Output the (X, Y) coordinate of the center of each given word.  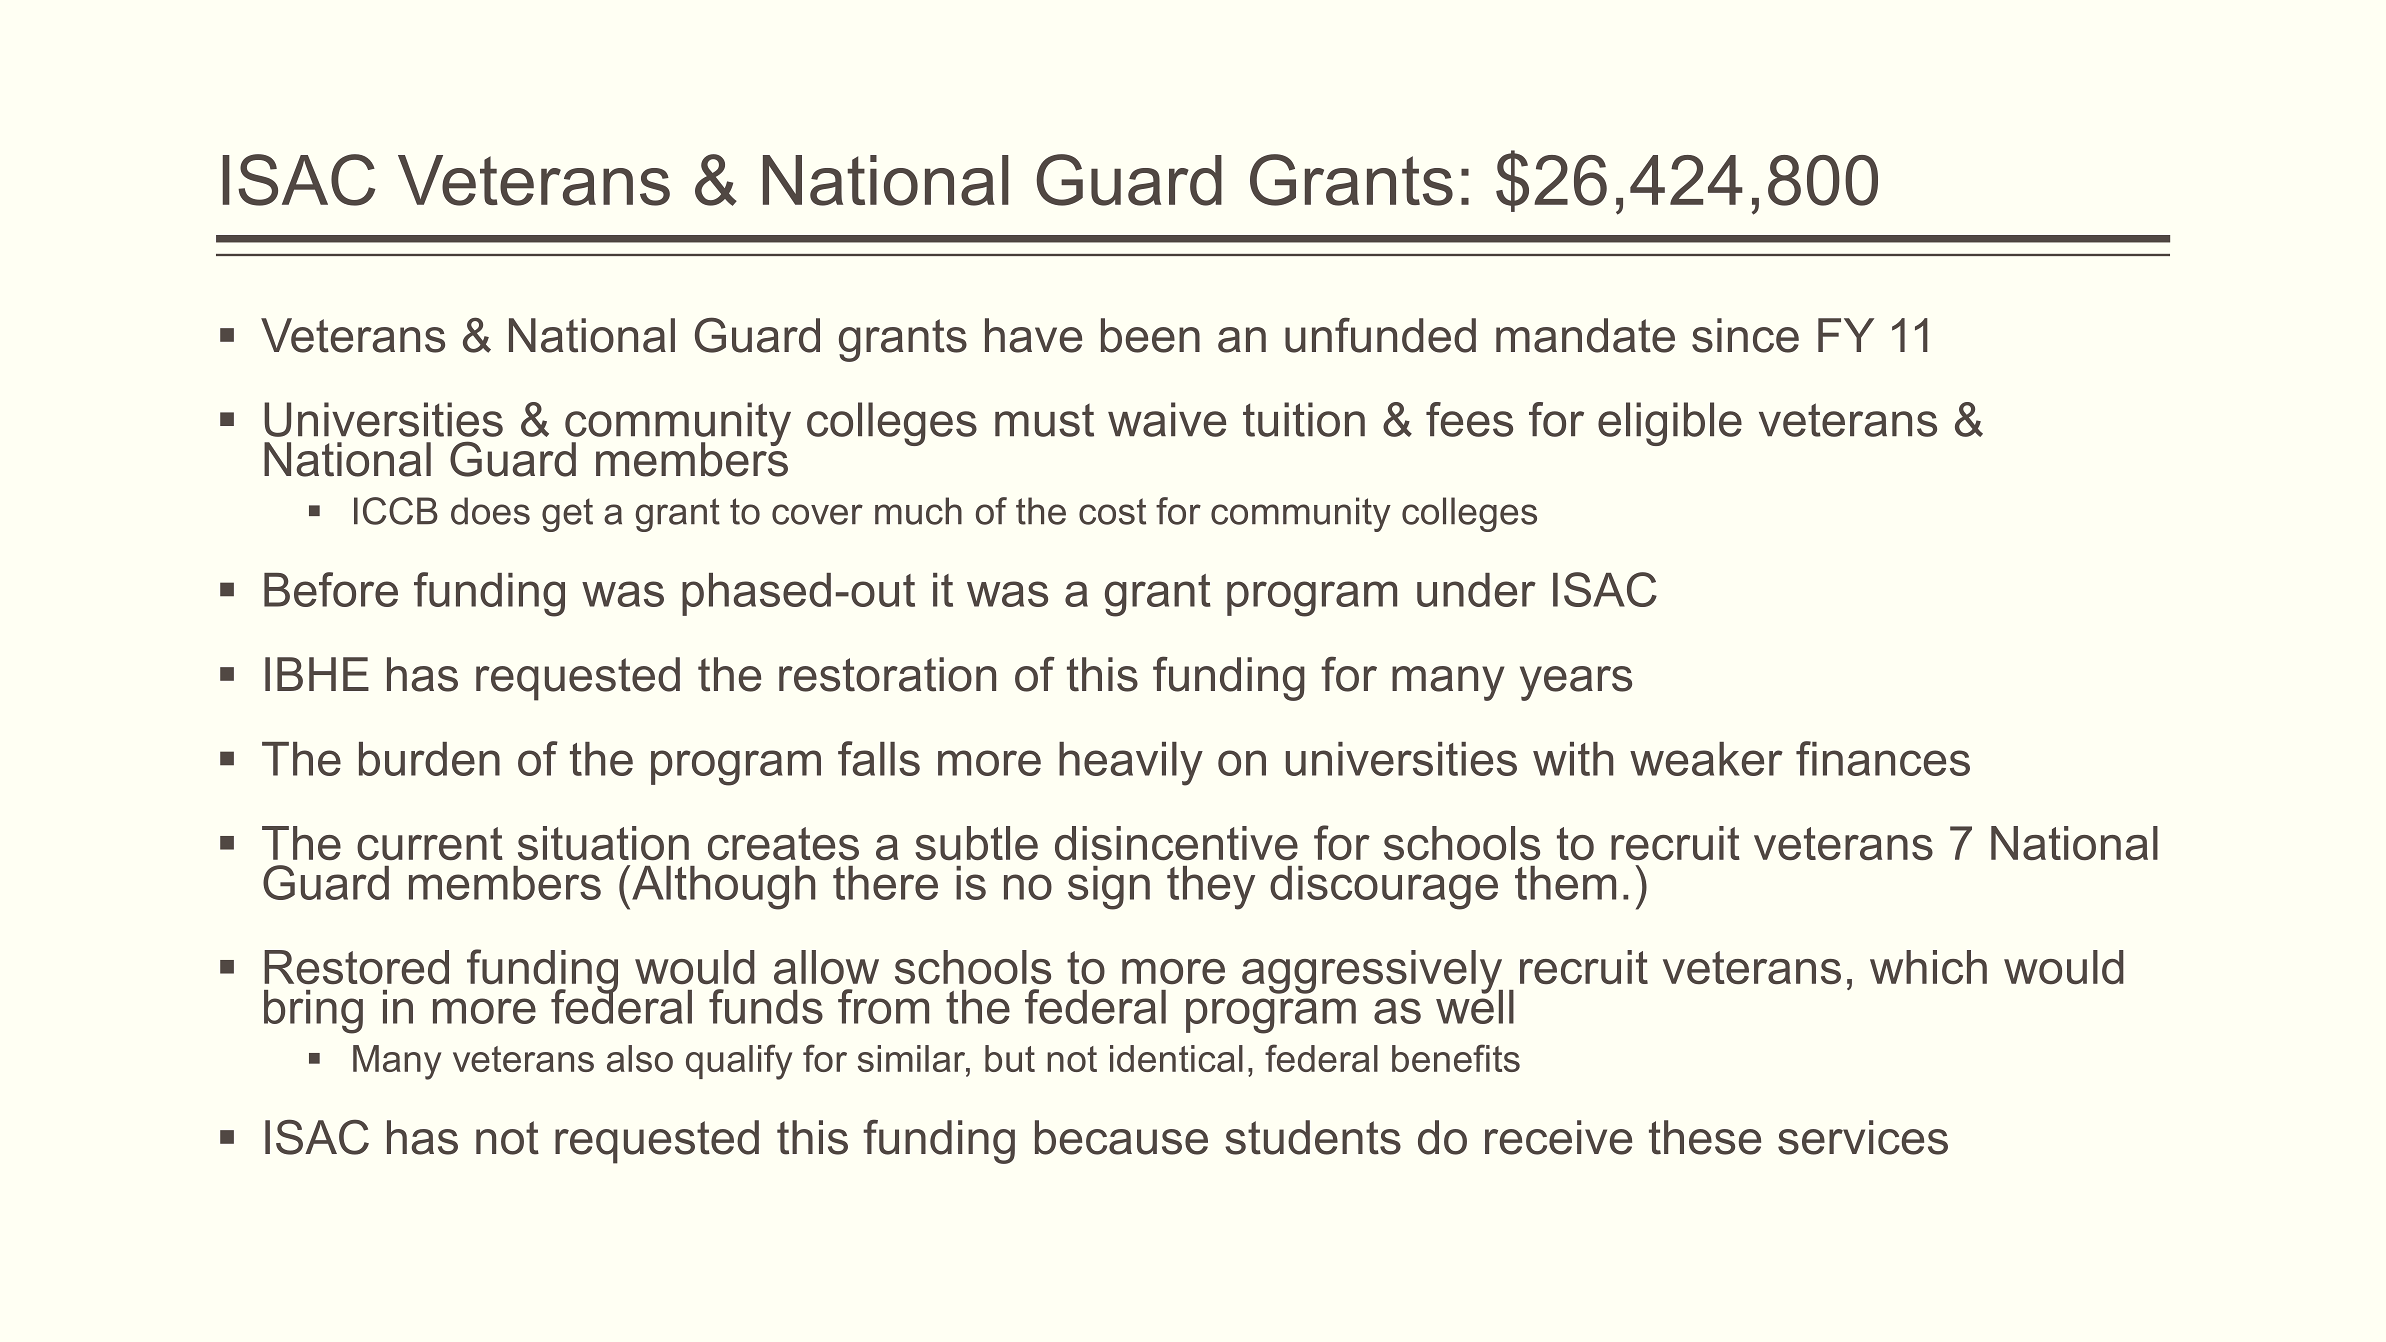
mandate (1585, 335)
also (640, 1058)
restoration (887, 674)
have (1033, 335)
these (1705, 1137)
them (1565, 883)
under (1476, 590)
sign (1109, 888)
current (430, 844)
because (1121, 1137)
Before (331, 589)
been (1150, 335)
